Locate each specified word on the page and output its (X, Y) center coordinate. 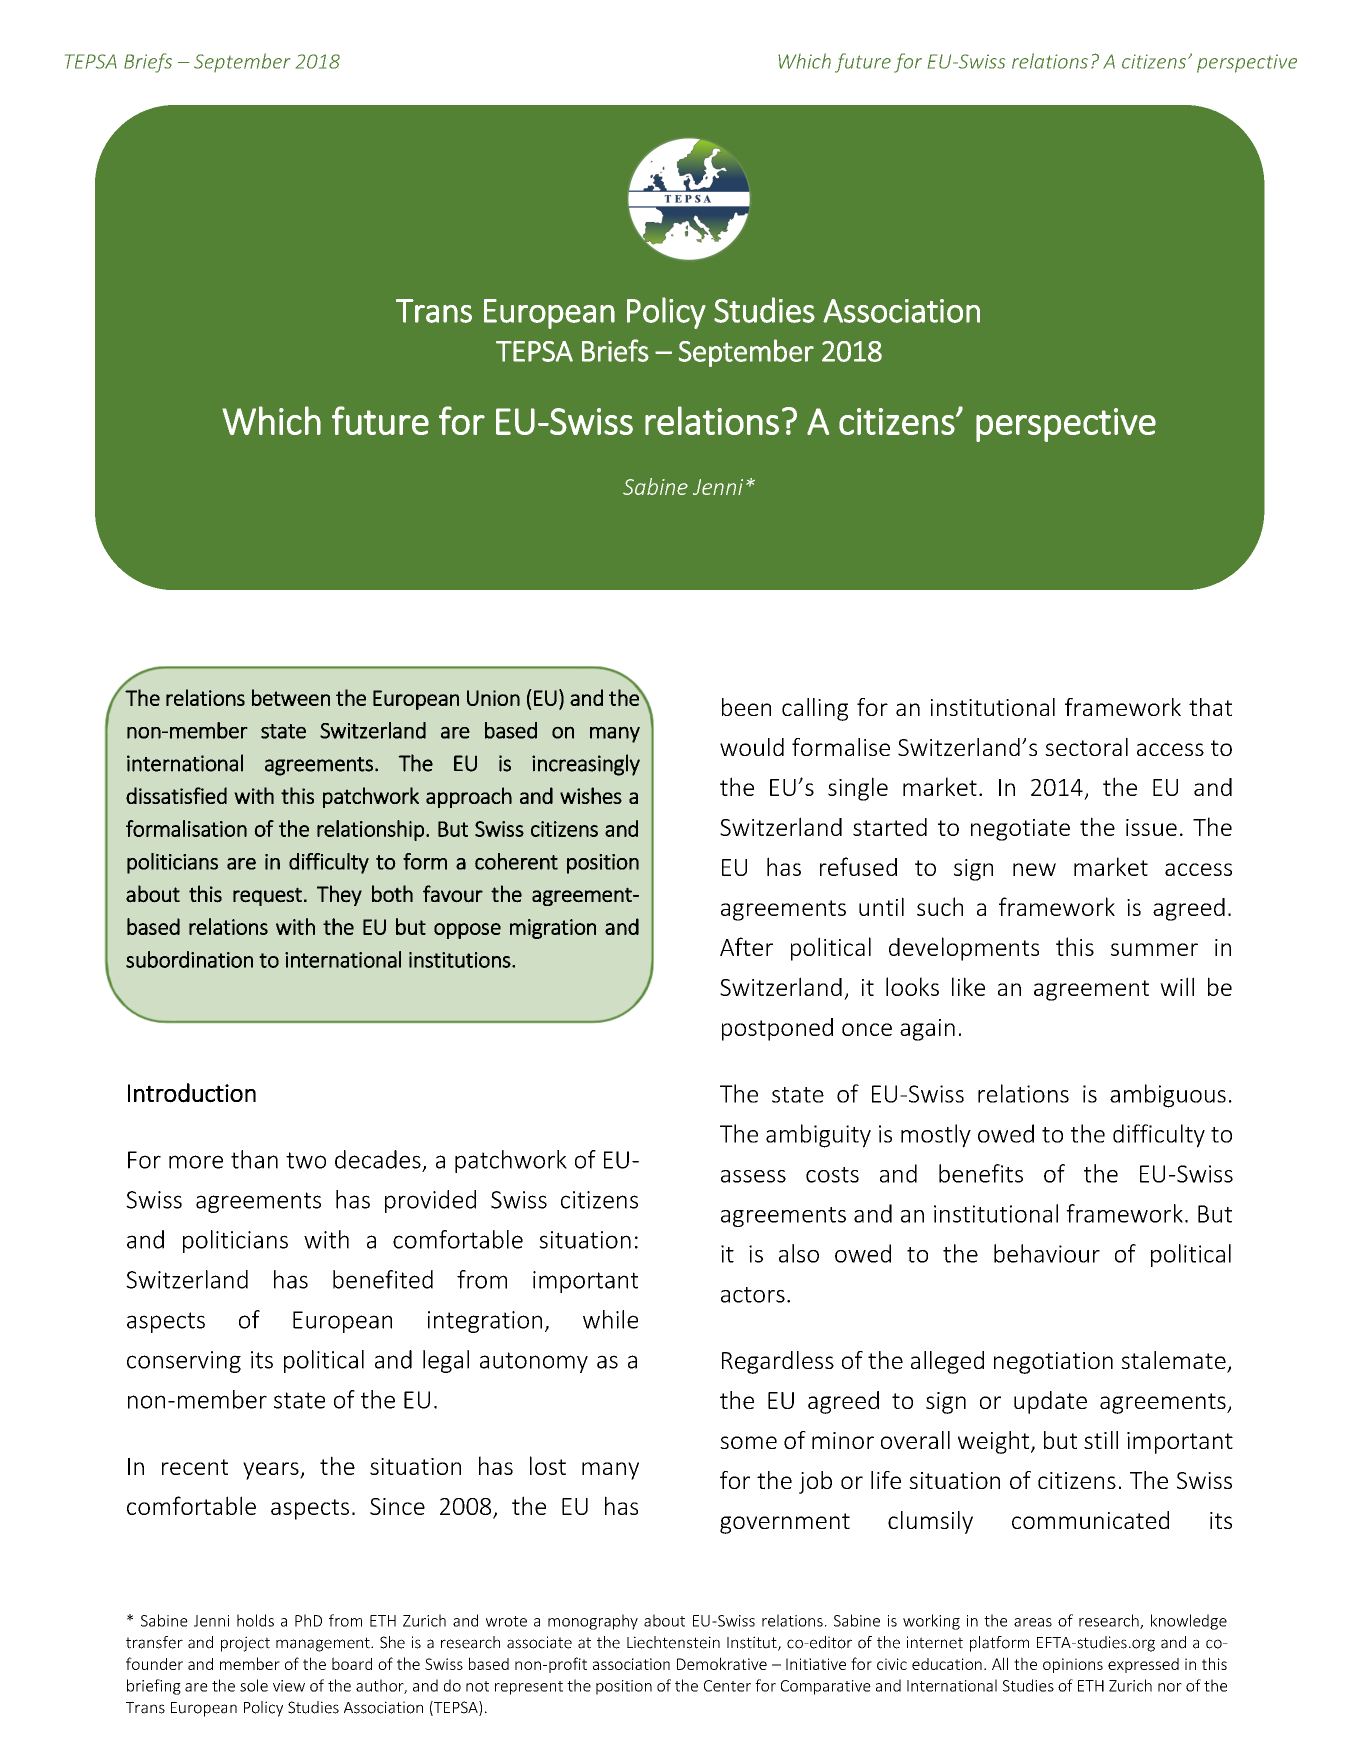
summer (1154, 949)
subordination (189, 959)
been (746, 707)
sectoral (1086, 747)
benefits (981, 1173)
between (291, 697)
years (272, 1471)
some (748, 1442)
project (245, 1644)
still (1101, 1440)
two (306, 1160)
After (746, 946)
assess (753, 1176)
